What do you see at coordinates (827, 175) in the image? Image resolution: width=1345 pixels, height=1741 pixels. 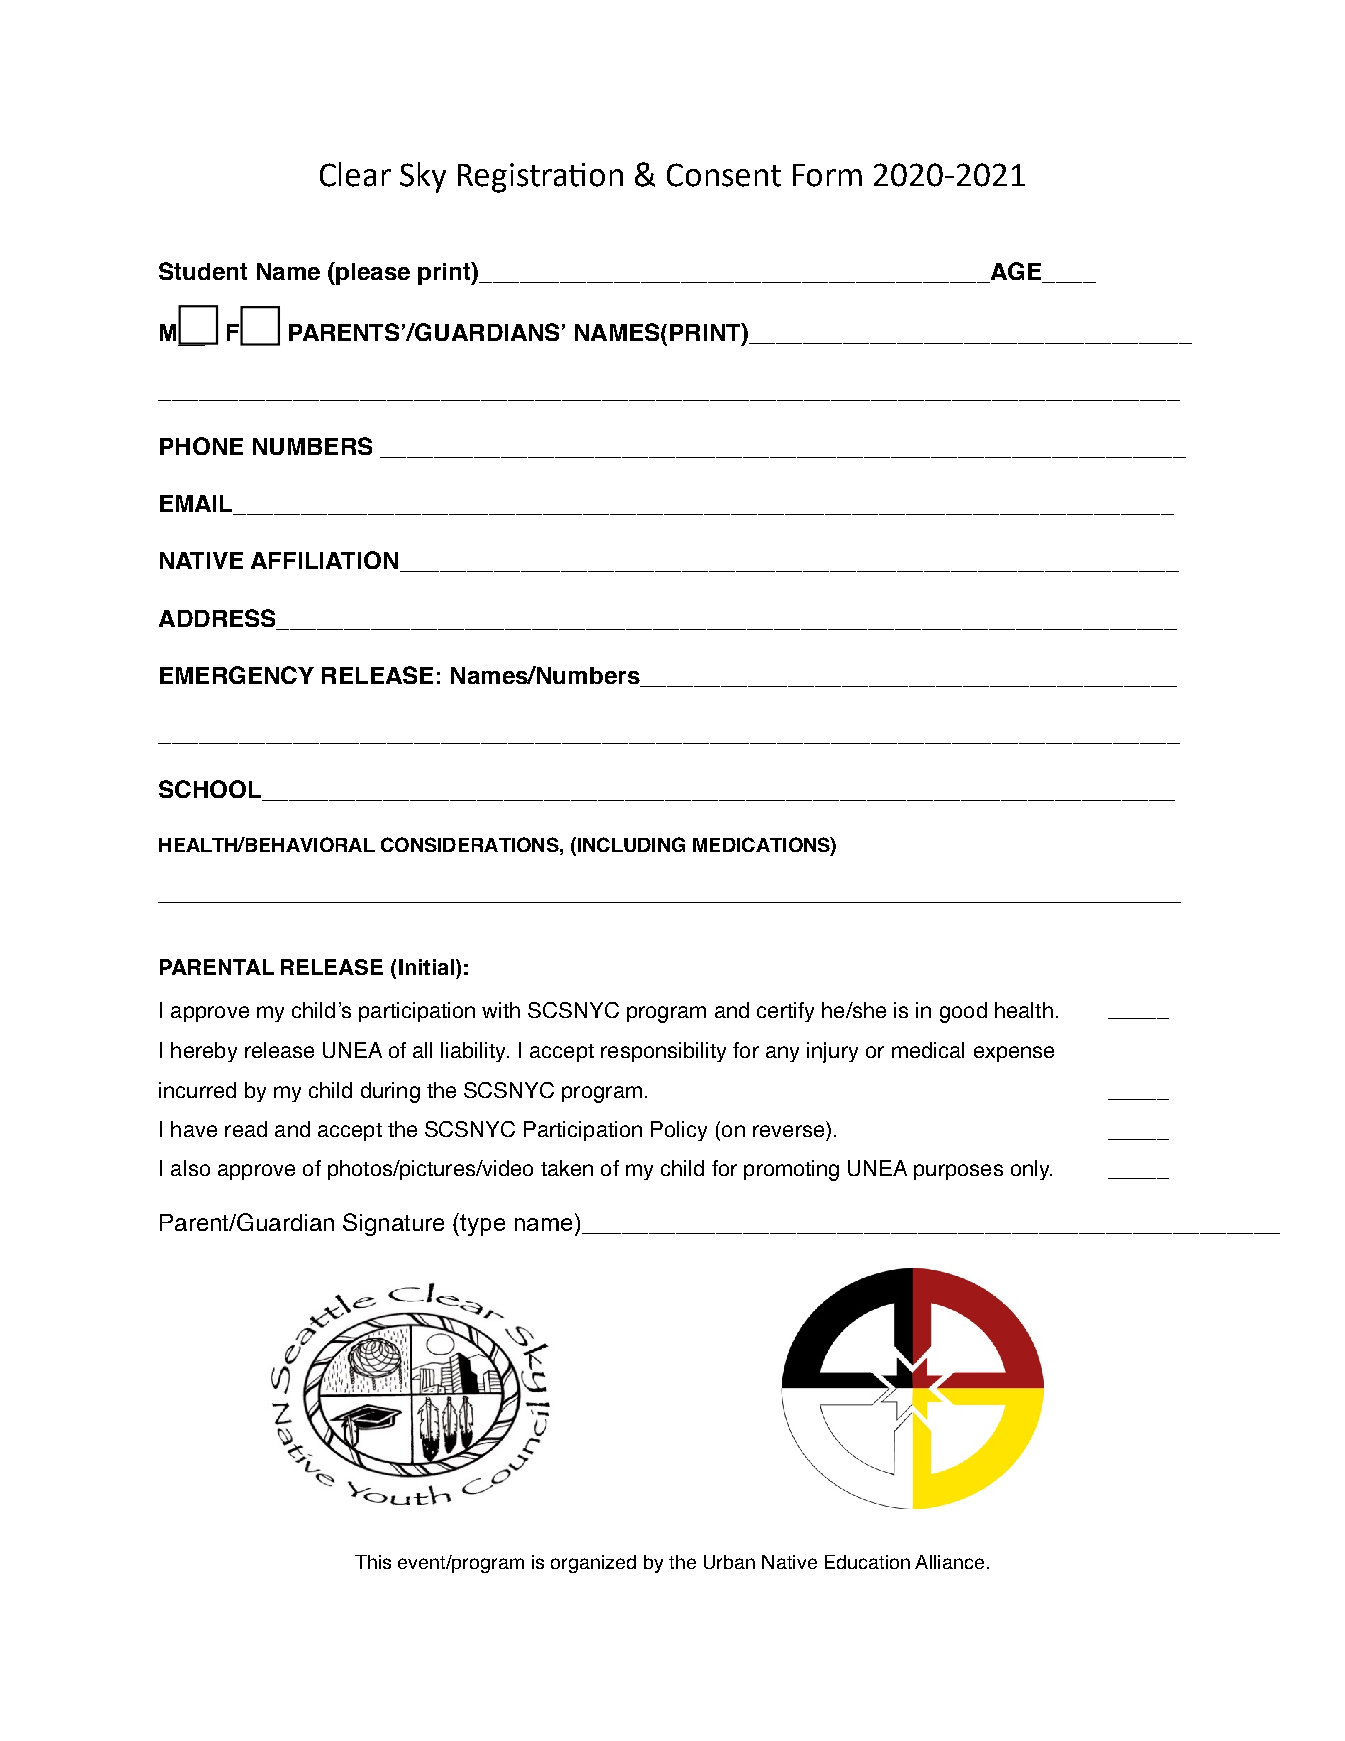 I see `Form` at bounding box center [827, 175].
